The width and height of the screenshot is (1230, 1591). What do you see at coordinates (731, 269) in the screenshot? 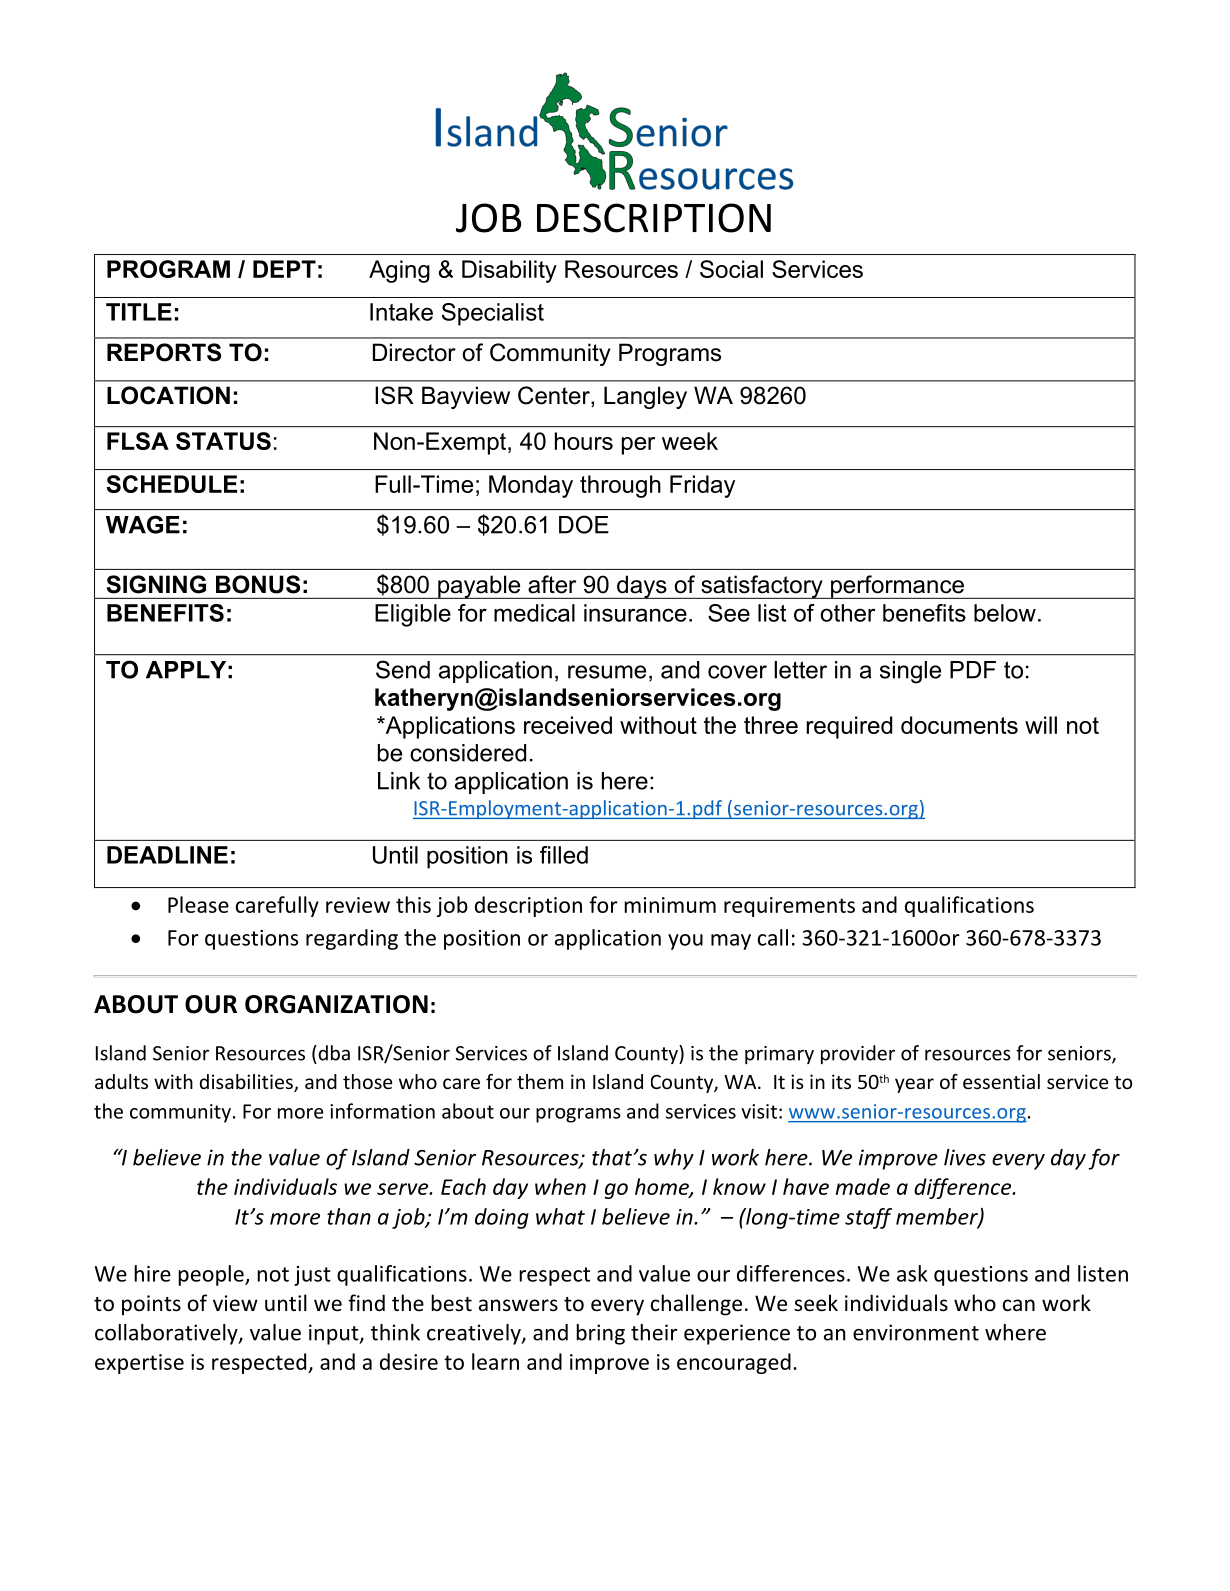
I see `Social` at bounding box center [731, 269].
